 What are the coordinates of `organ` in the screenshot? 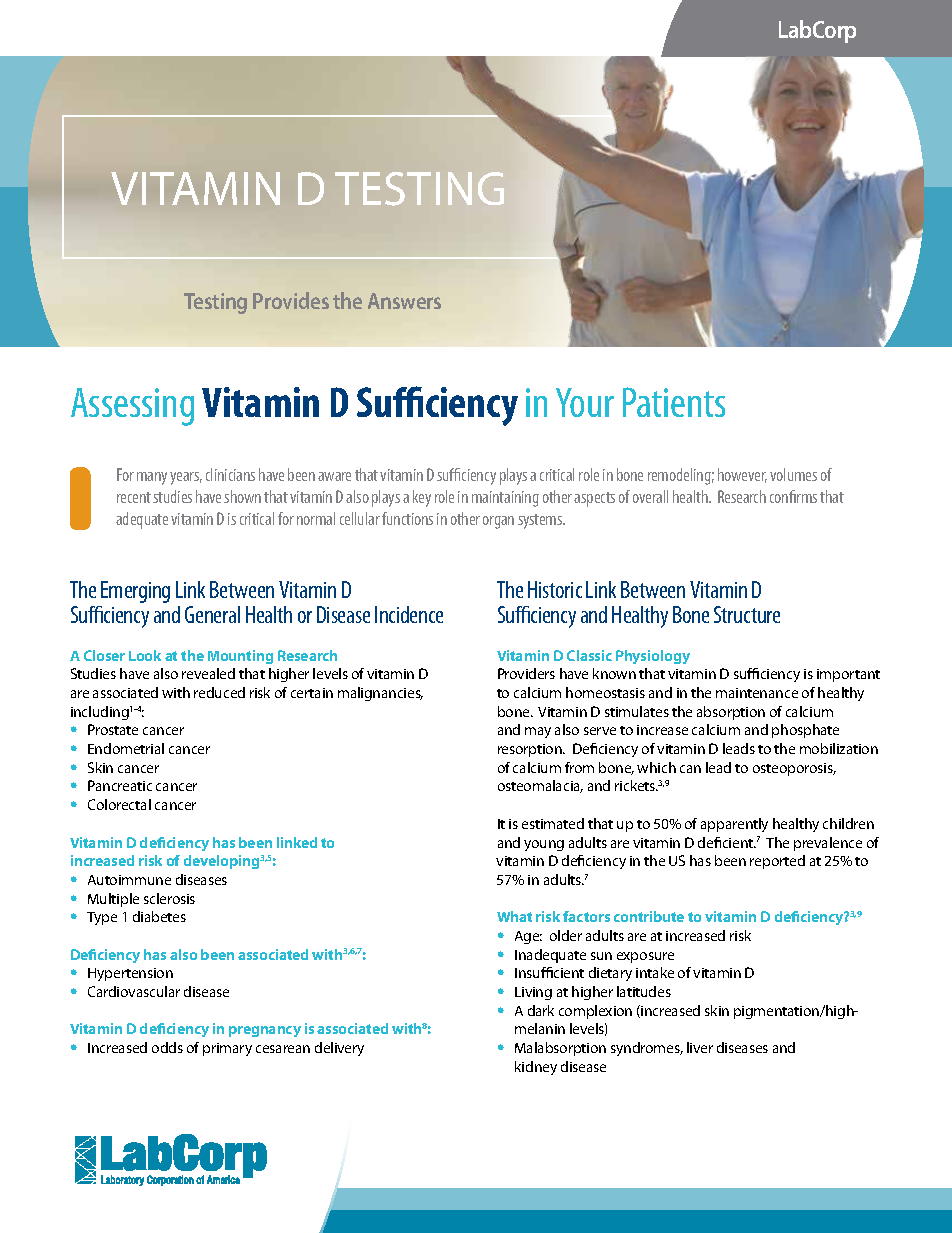 It's located at (498, 522).
